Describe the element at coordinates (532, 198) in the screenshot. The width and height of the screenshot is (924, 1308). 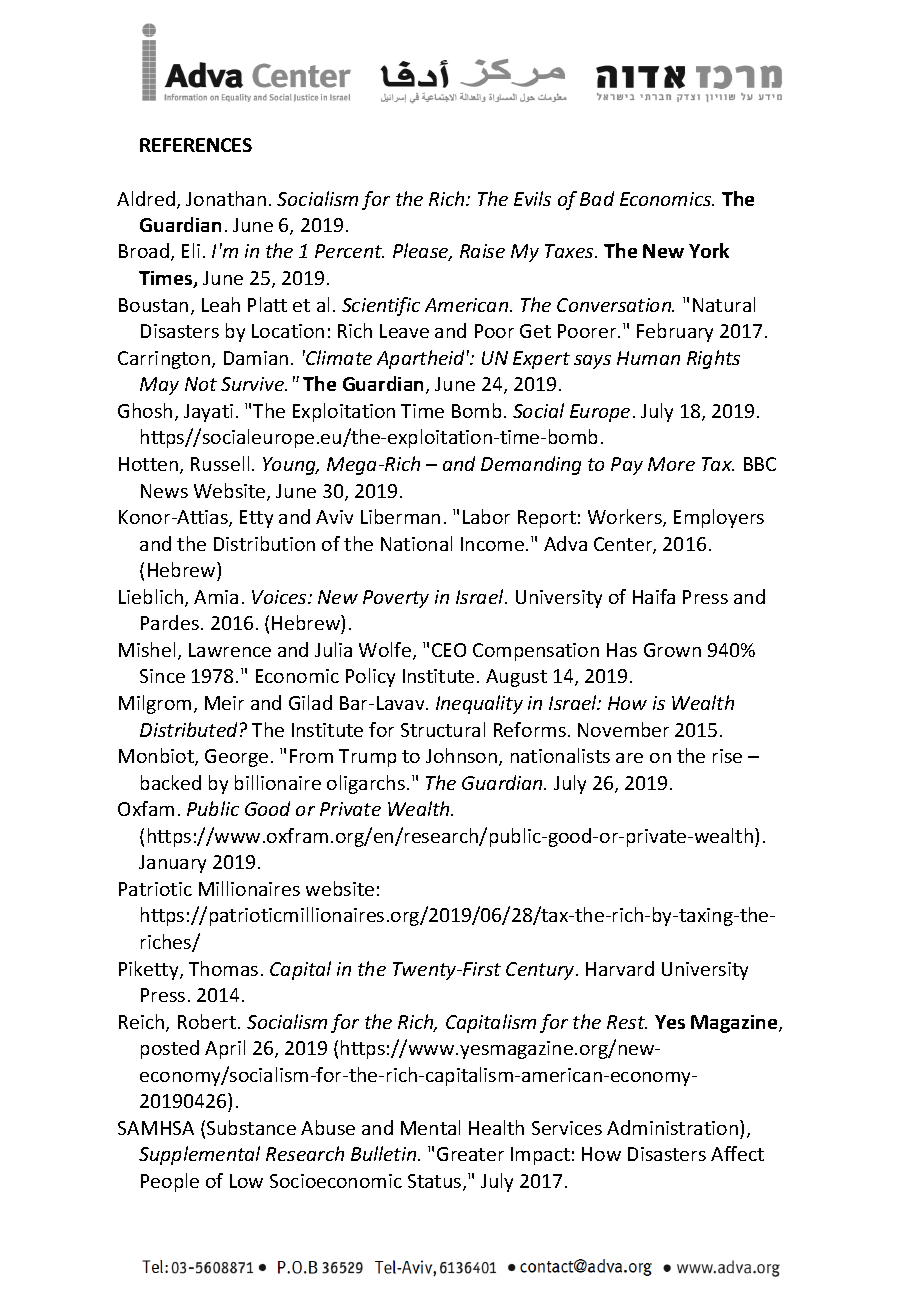
I see `Evils` at that location.
